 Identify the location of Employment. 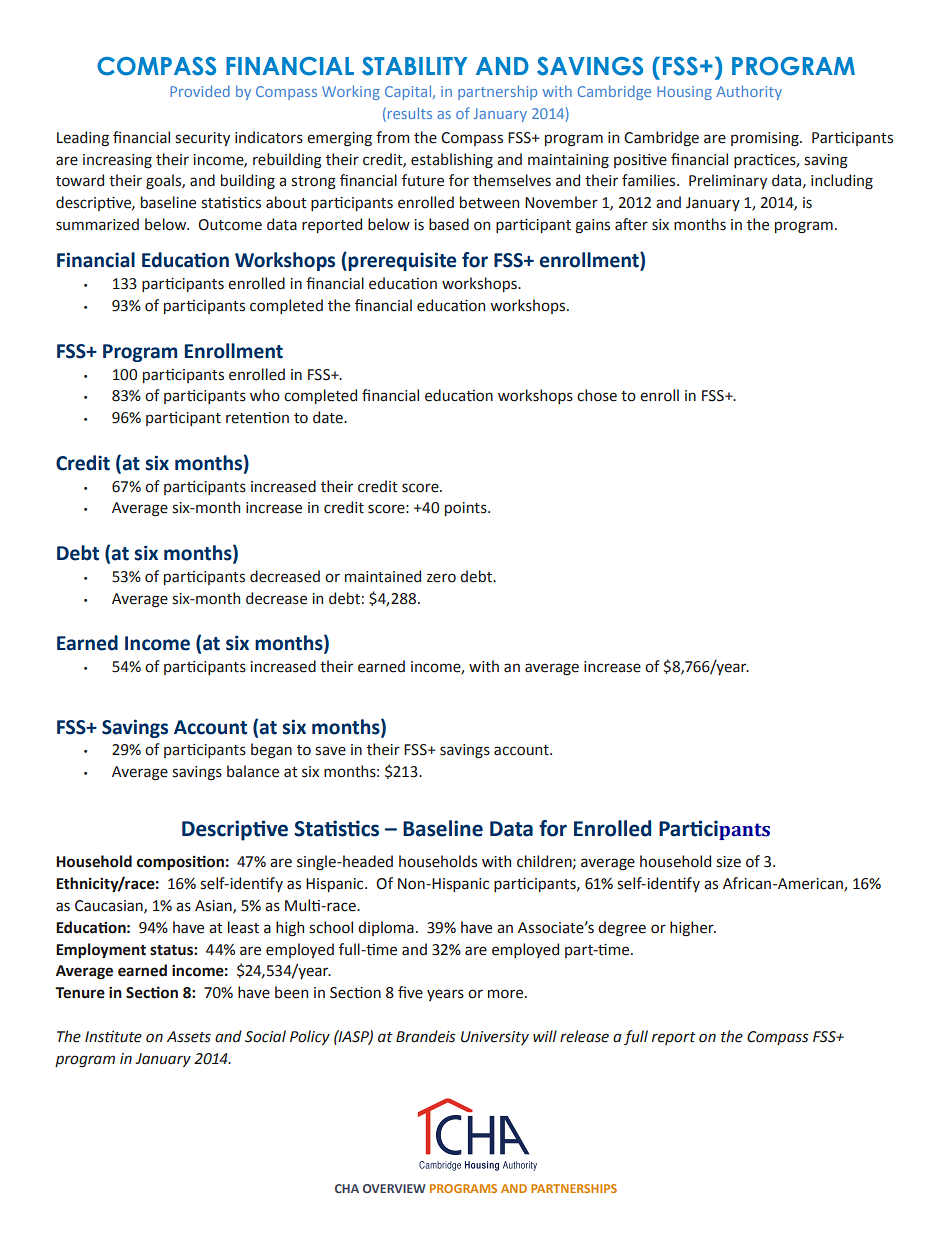
(101, 951).
